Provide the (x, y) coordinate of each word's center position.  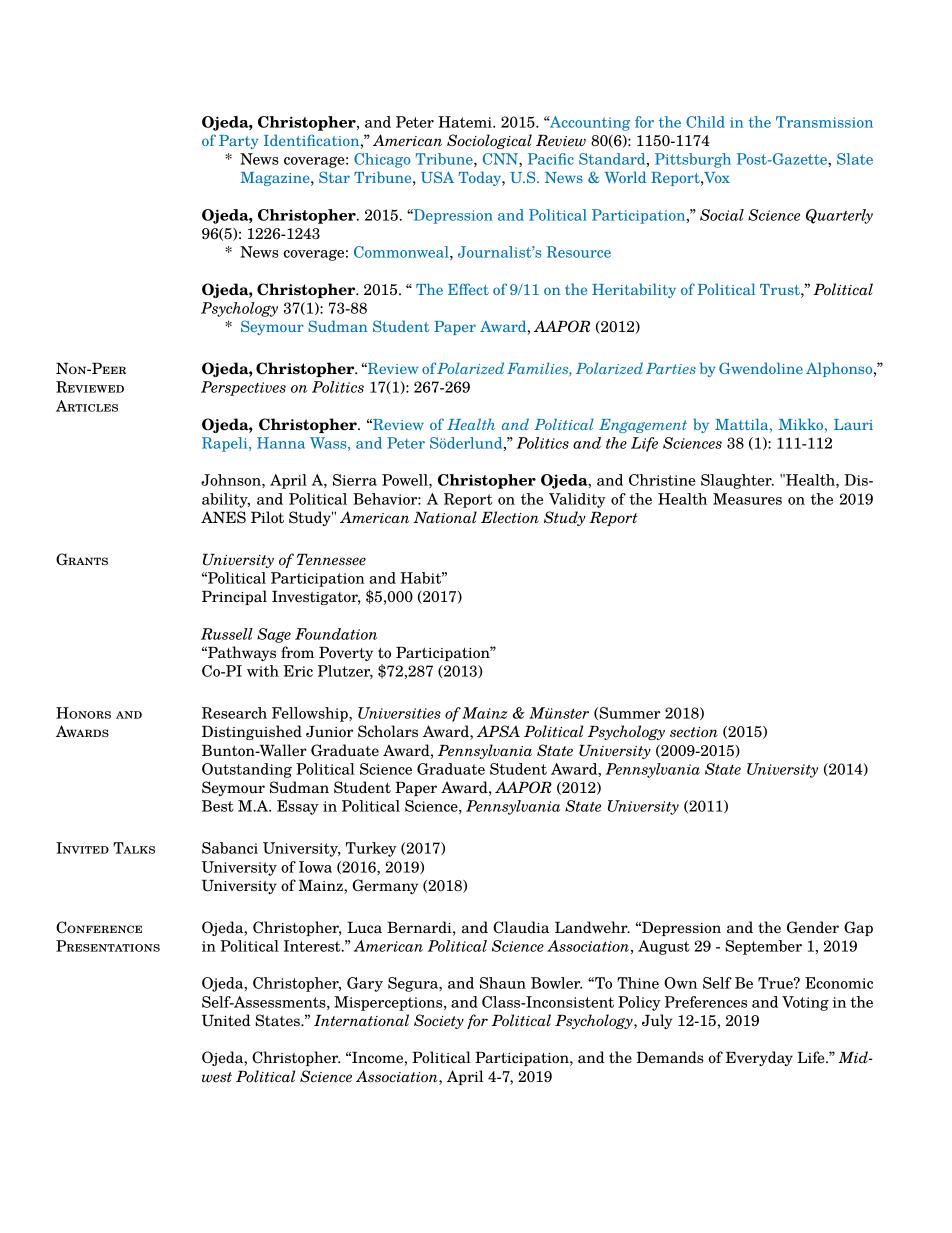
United (226, 1020)
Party (238, 142)
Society (439, 1021)
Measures (747, 499)
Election (510, 517)
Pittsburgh (693, 160)
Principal (234, 597)
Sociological (489, 141)
